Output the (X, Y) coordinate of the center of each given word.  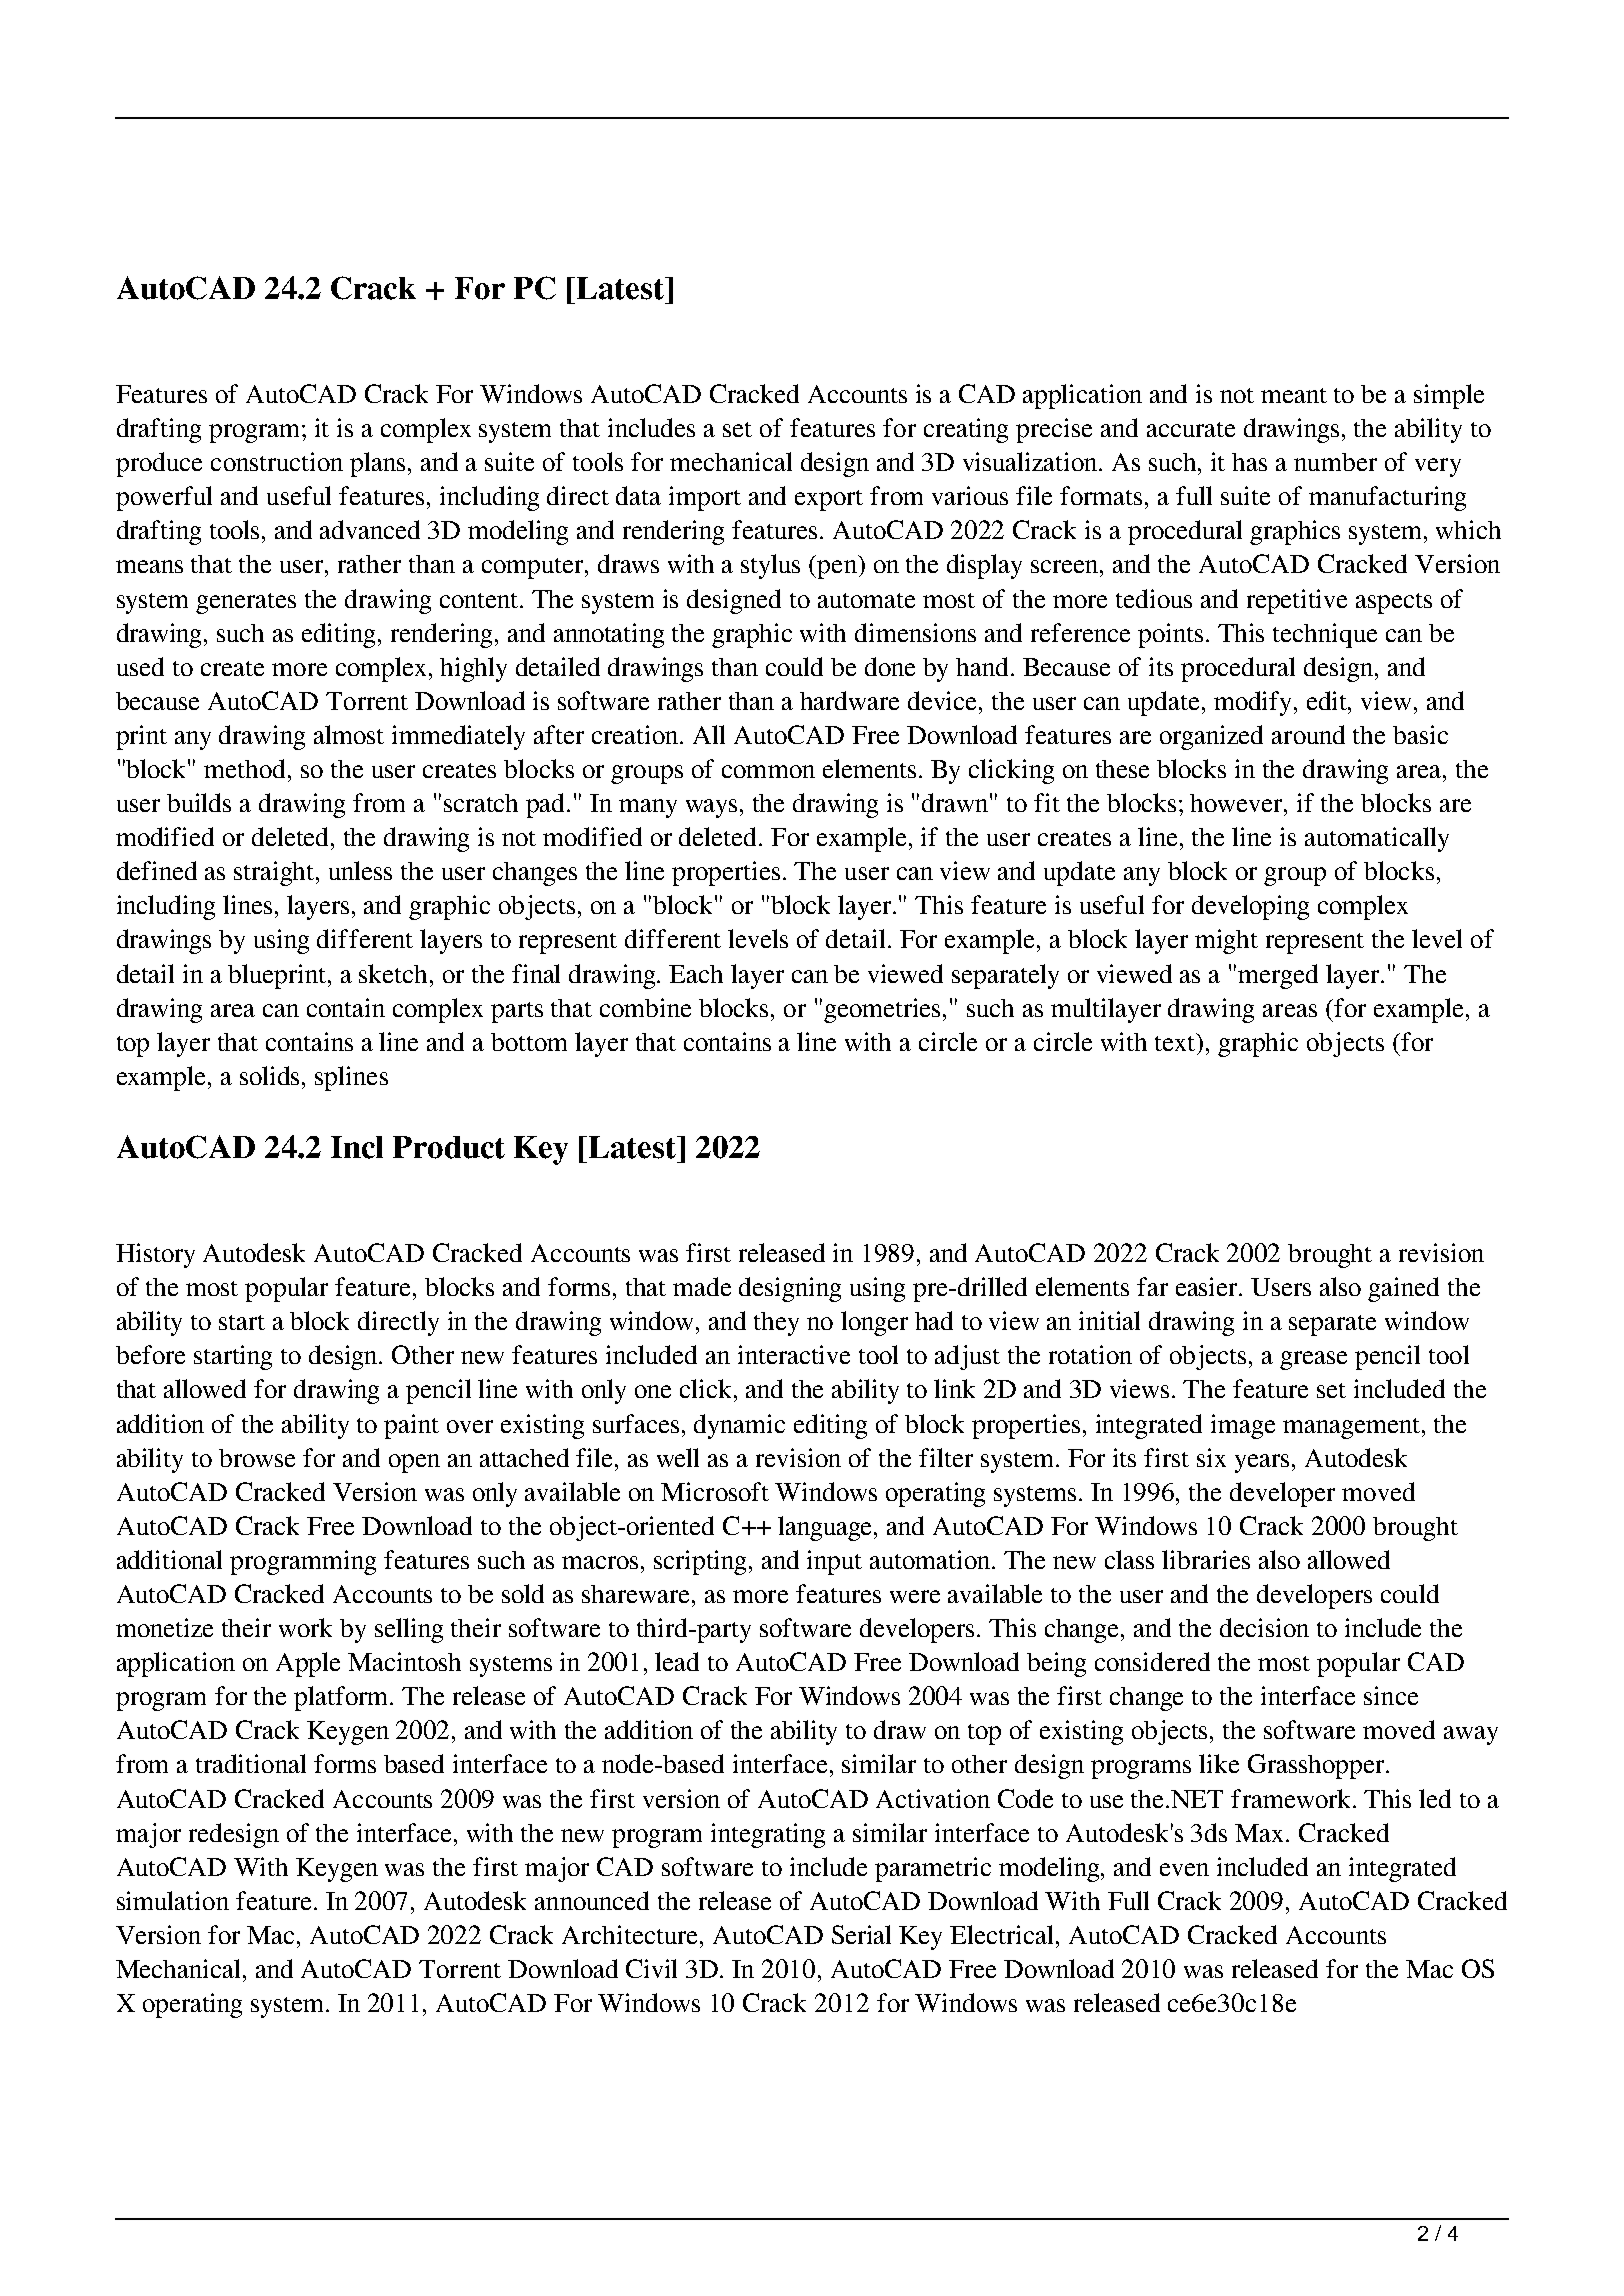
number (1335, 462)
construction (277, 461)
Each (696, 974)
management (1353, 1428)
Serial (861, 1934)
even (1184, 1869)
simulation (173, 1900)
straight (275, 873)
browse (257, 1458)
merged (1278, 976)
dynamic (739, 1426)
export (829, 500)
